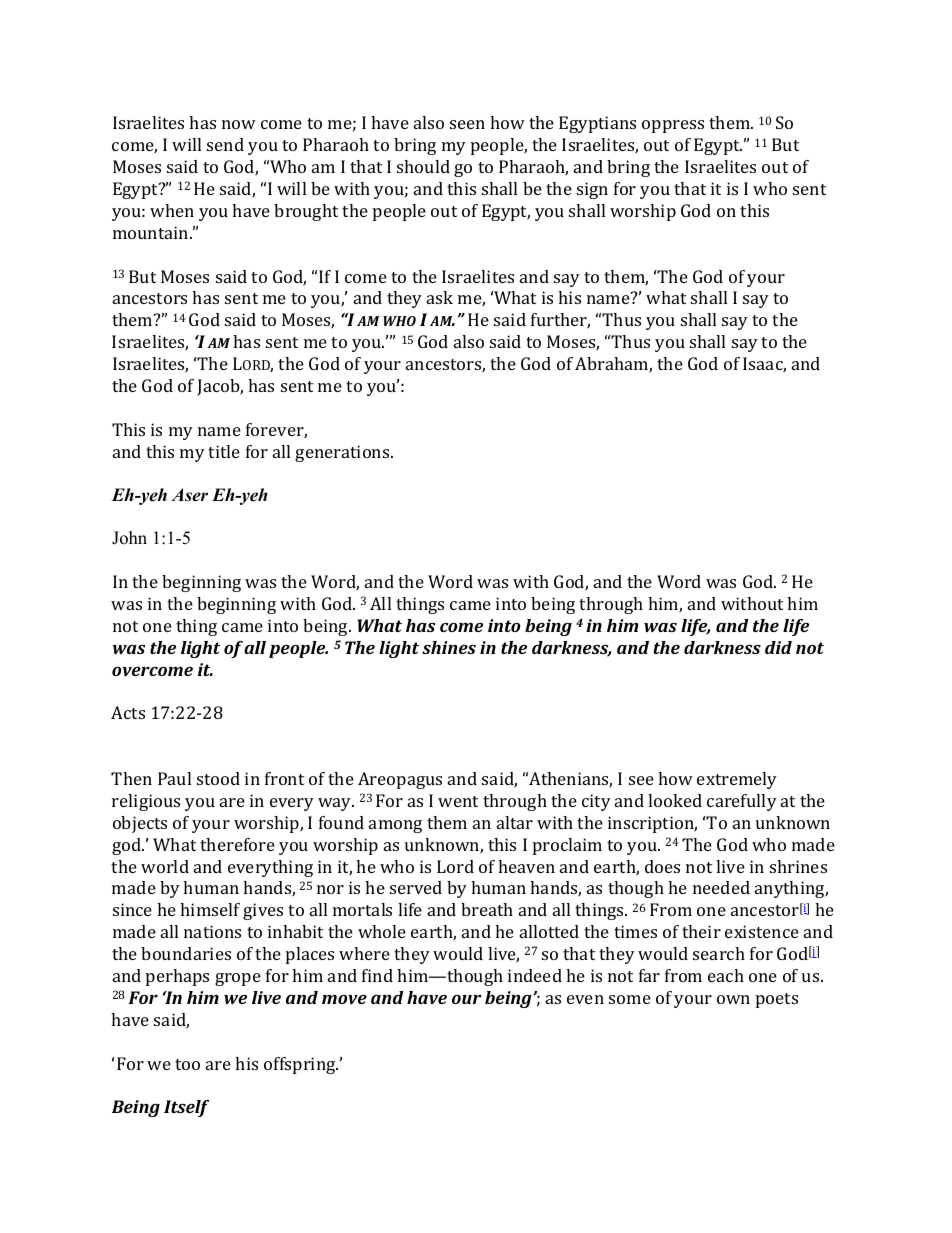 The image size is (952, 1233). What do you see at coordinates (778, 647) in the screenshot?
I see `did` at bounding box center [778, 647].
